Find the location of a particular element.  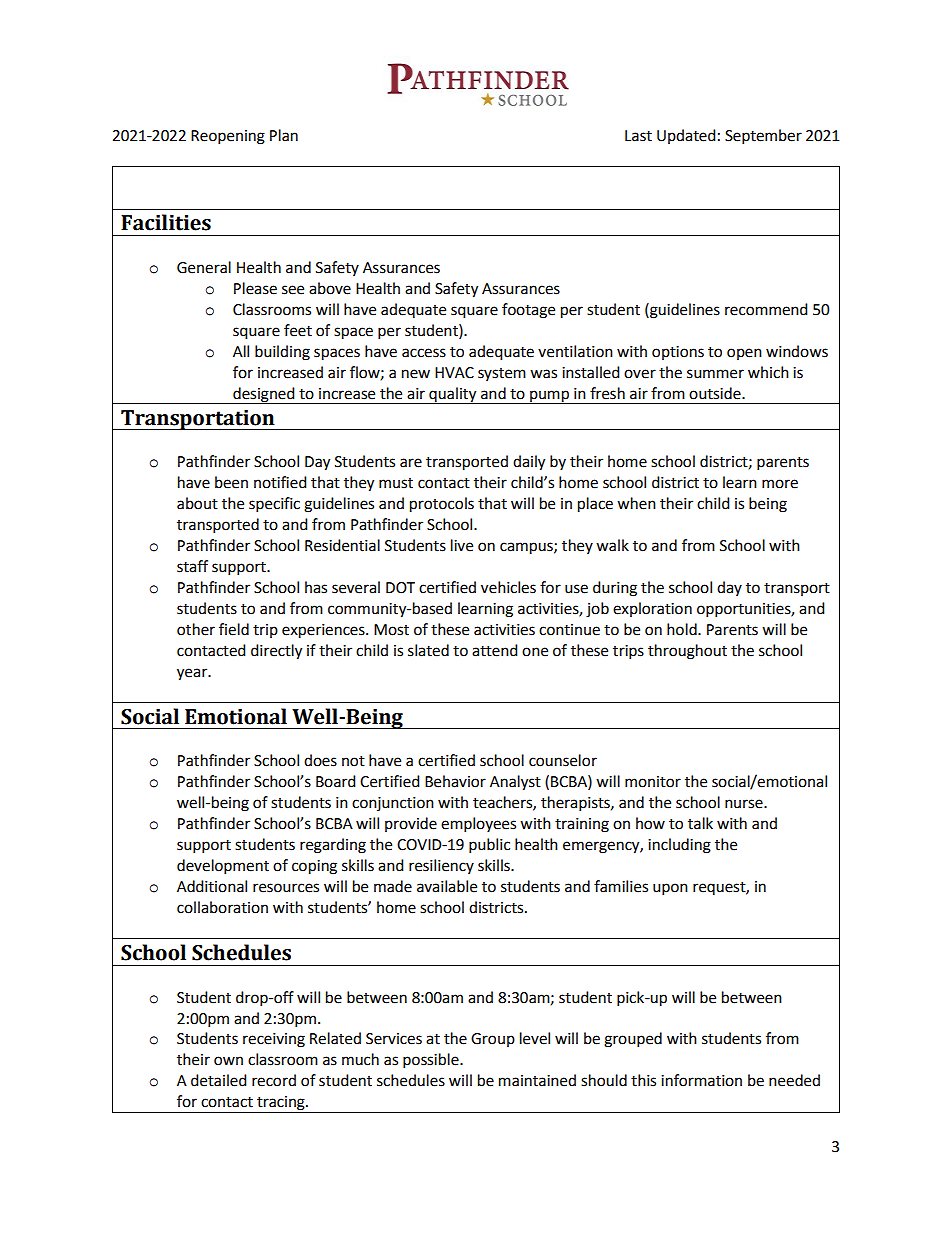

possible is located at coordinates (432, 1061).
